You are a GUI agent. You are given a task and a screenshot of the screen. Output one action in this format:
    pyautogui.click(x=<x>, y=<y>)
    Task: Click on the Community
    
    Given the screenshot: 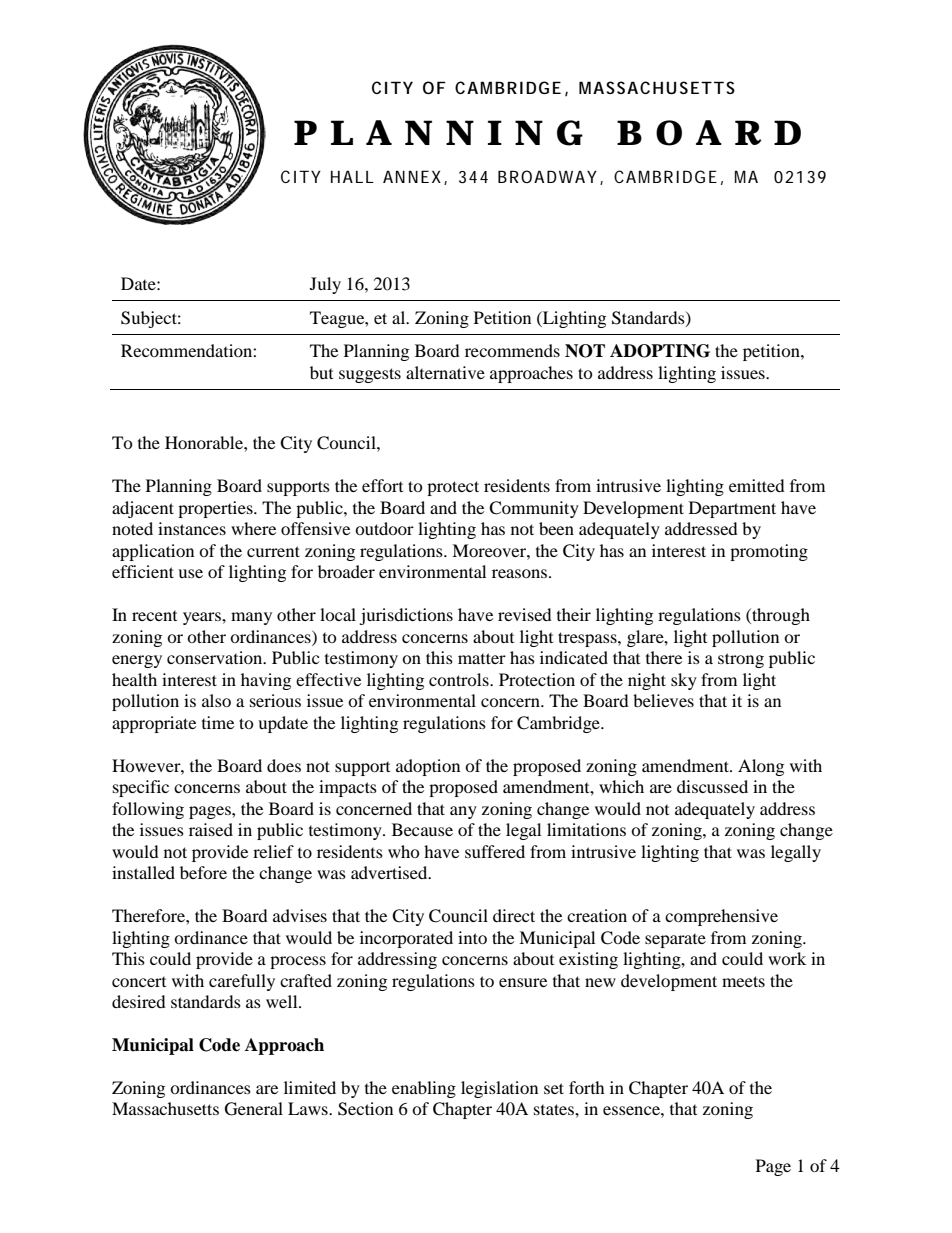 What is the action you would take?
    pyautogui.click(x=534, y=509)
